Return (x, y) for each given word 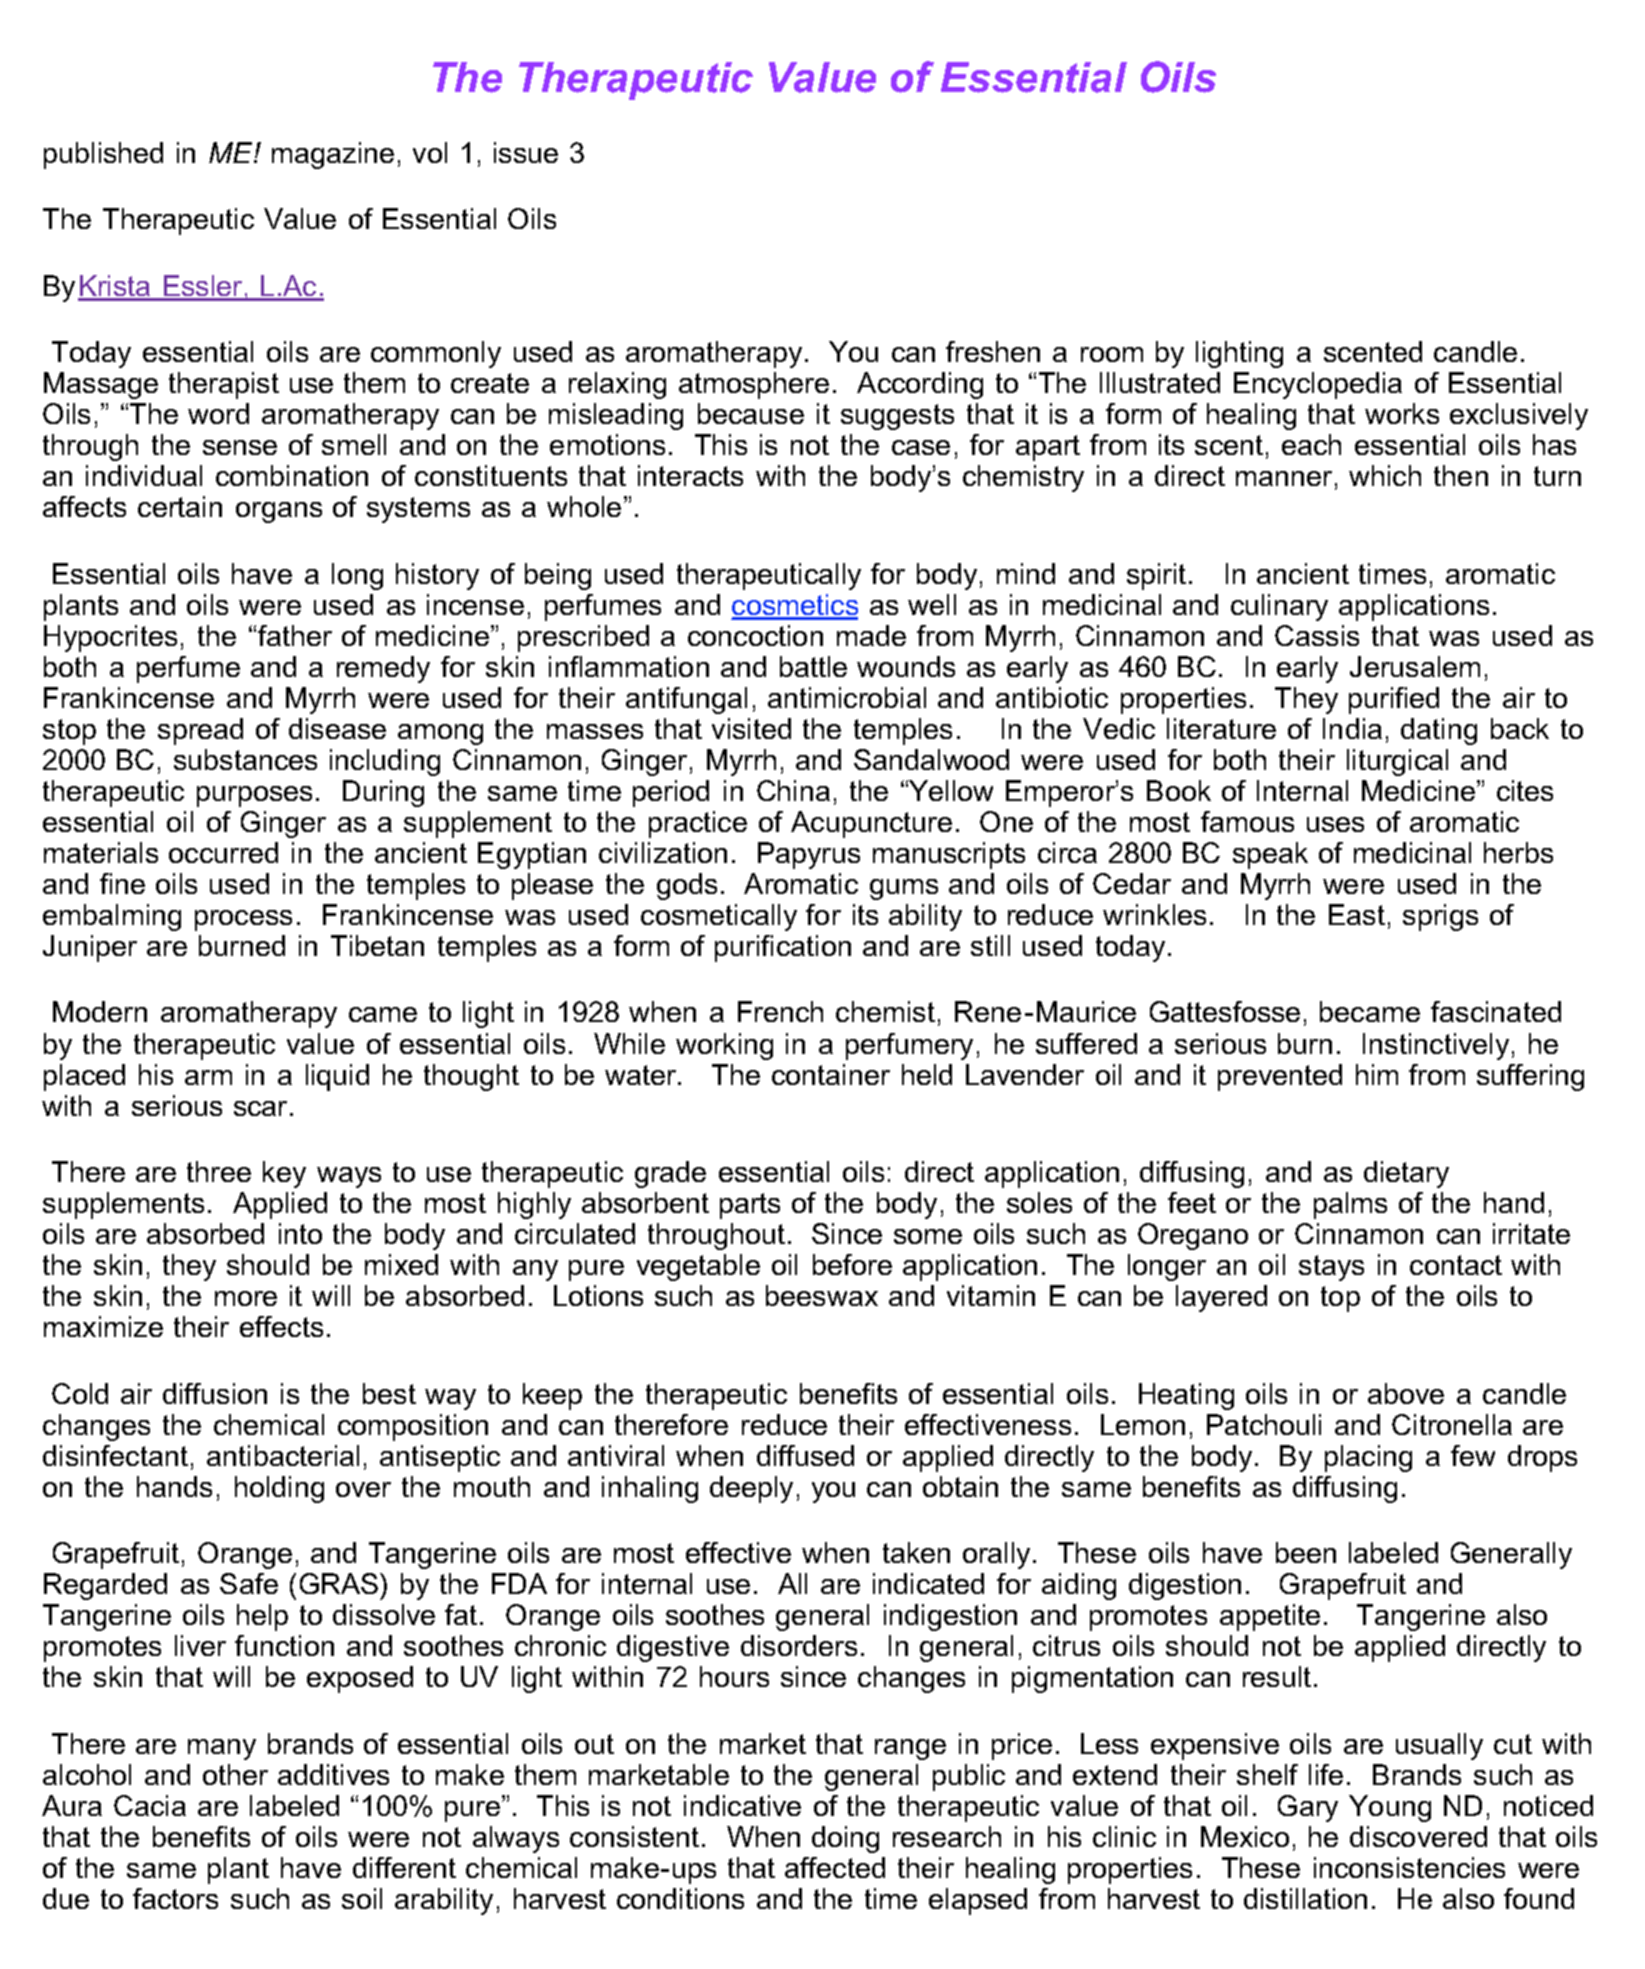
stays (1331, 1268)
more (246, 1298)
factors (175, 1898)
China (793, 790)
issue (526, 152)
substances (245, 759)
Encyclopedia (1318, 385)
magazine (333, 155)
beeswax (822, 1295)
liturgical (1397, 762)
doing (845, 1839)
